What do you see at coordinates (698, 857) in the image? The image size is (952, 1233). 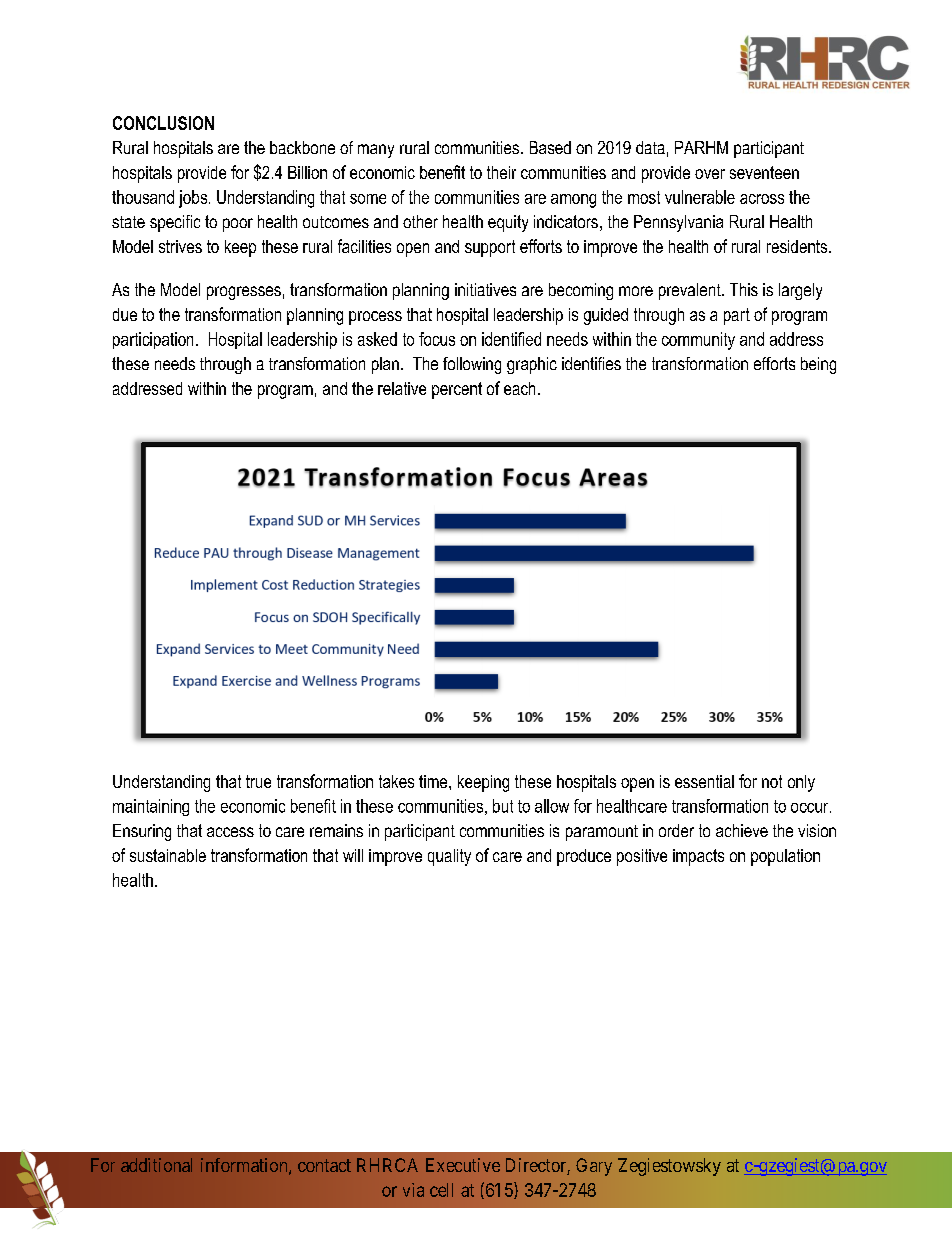 I see `impacts` at bounding box center [698, 857].
